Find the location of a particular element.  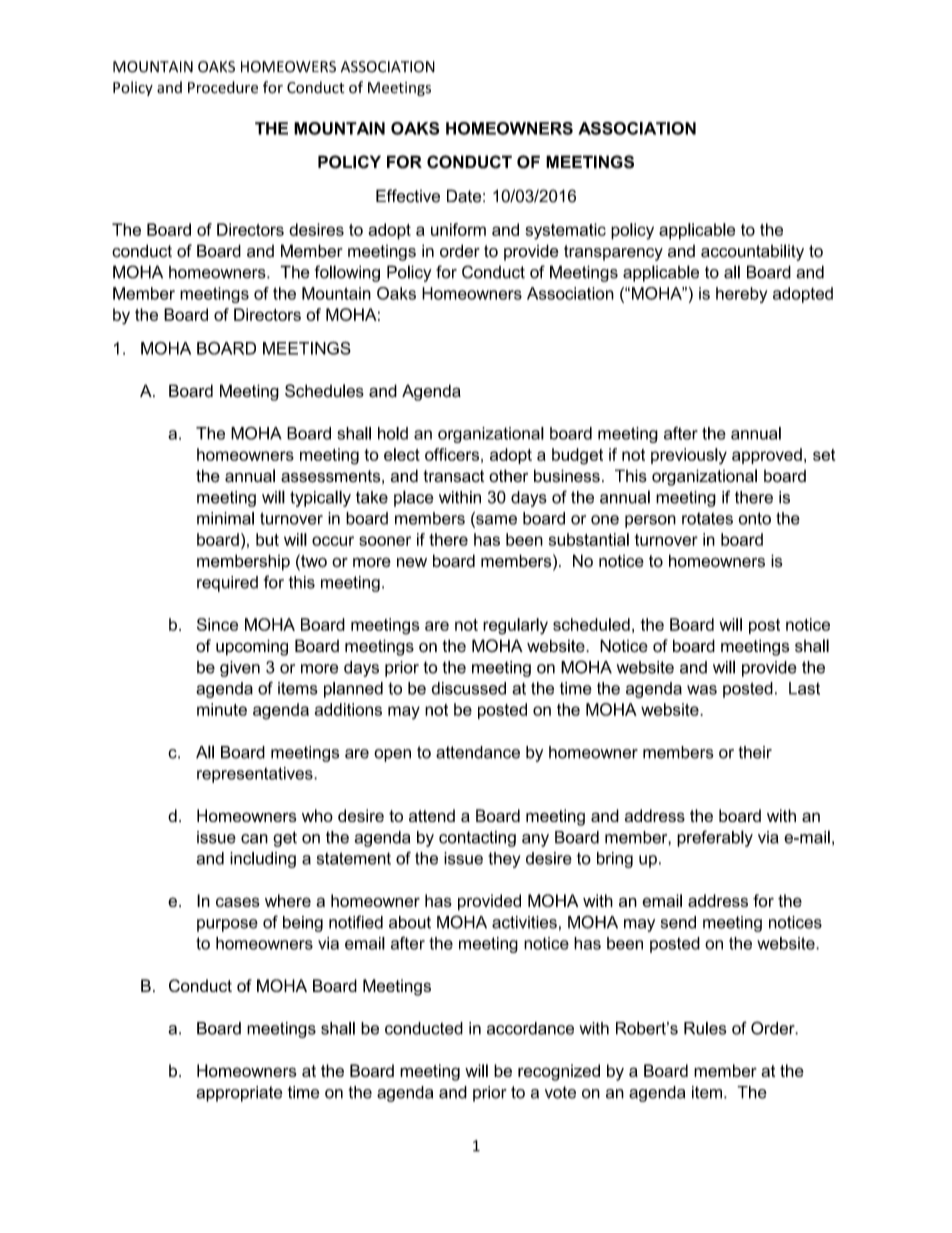

Procedure is located at coordinates (223, 87).
